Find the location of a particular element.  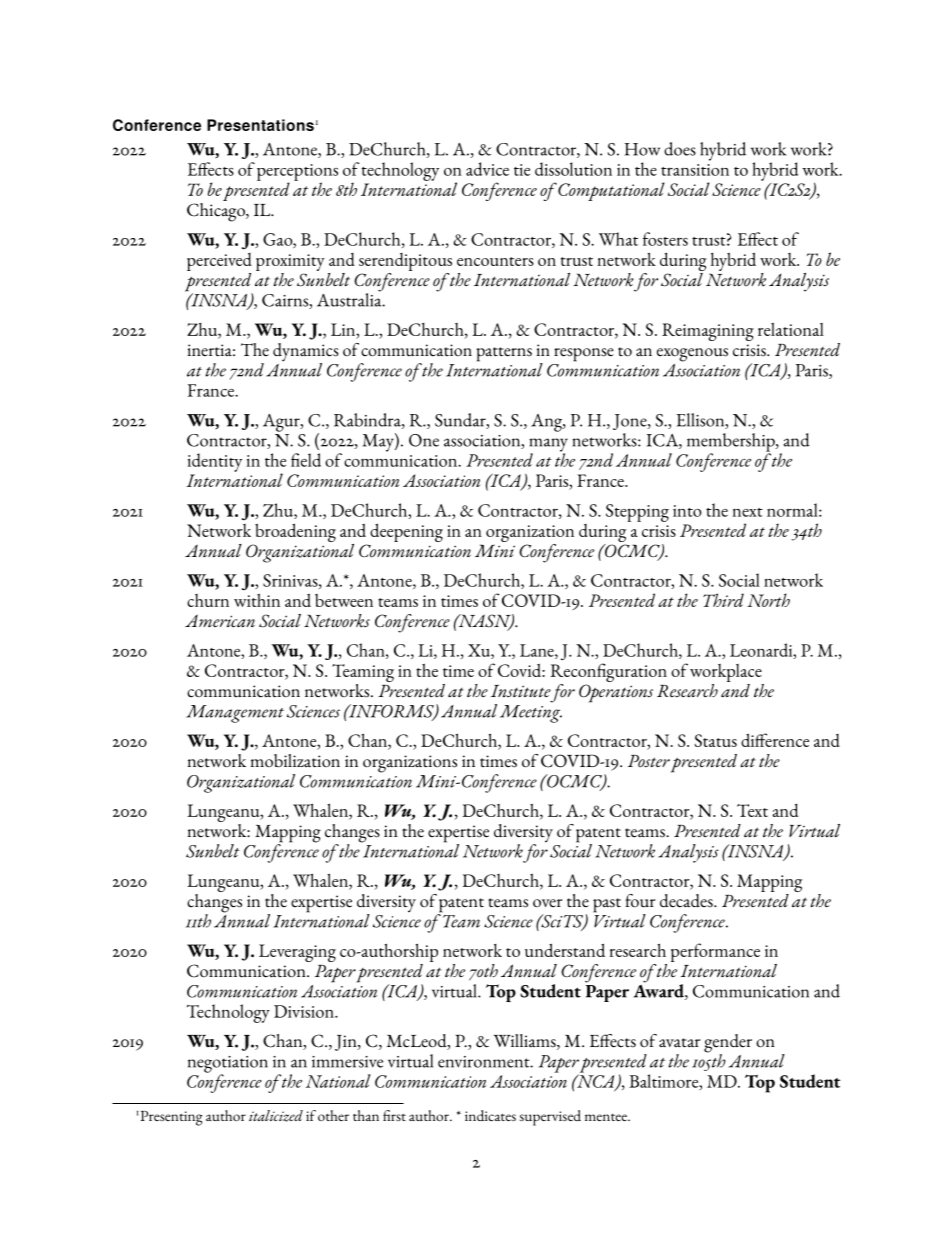

gender is located at coordinates (728, 1044).
